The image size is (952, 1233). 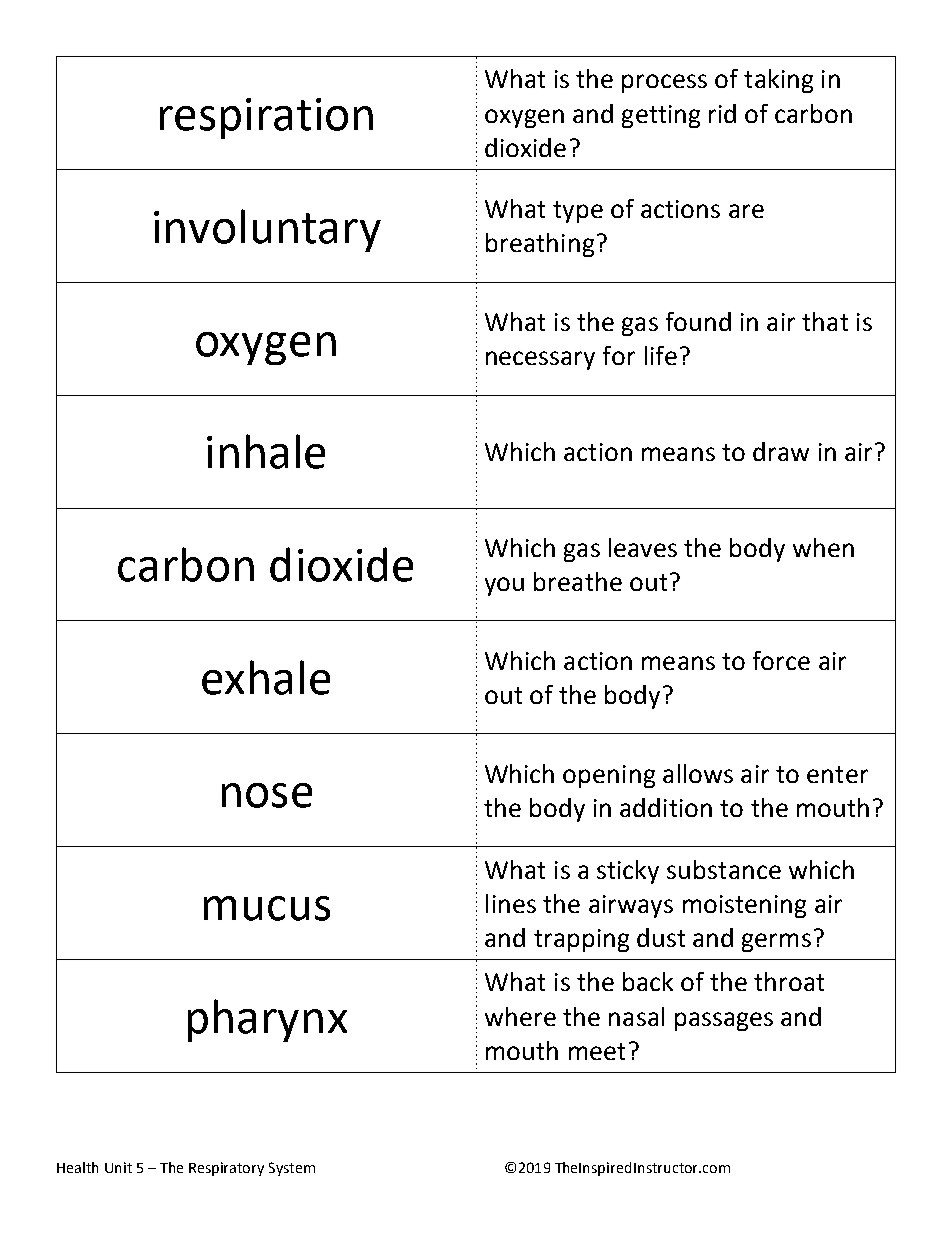 I want to click on Unit, so click(x=118, y=1167).
